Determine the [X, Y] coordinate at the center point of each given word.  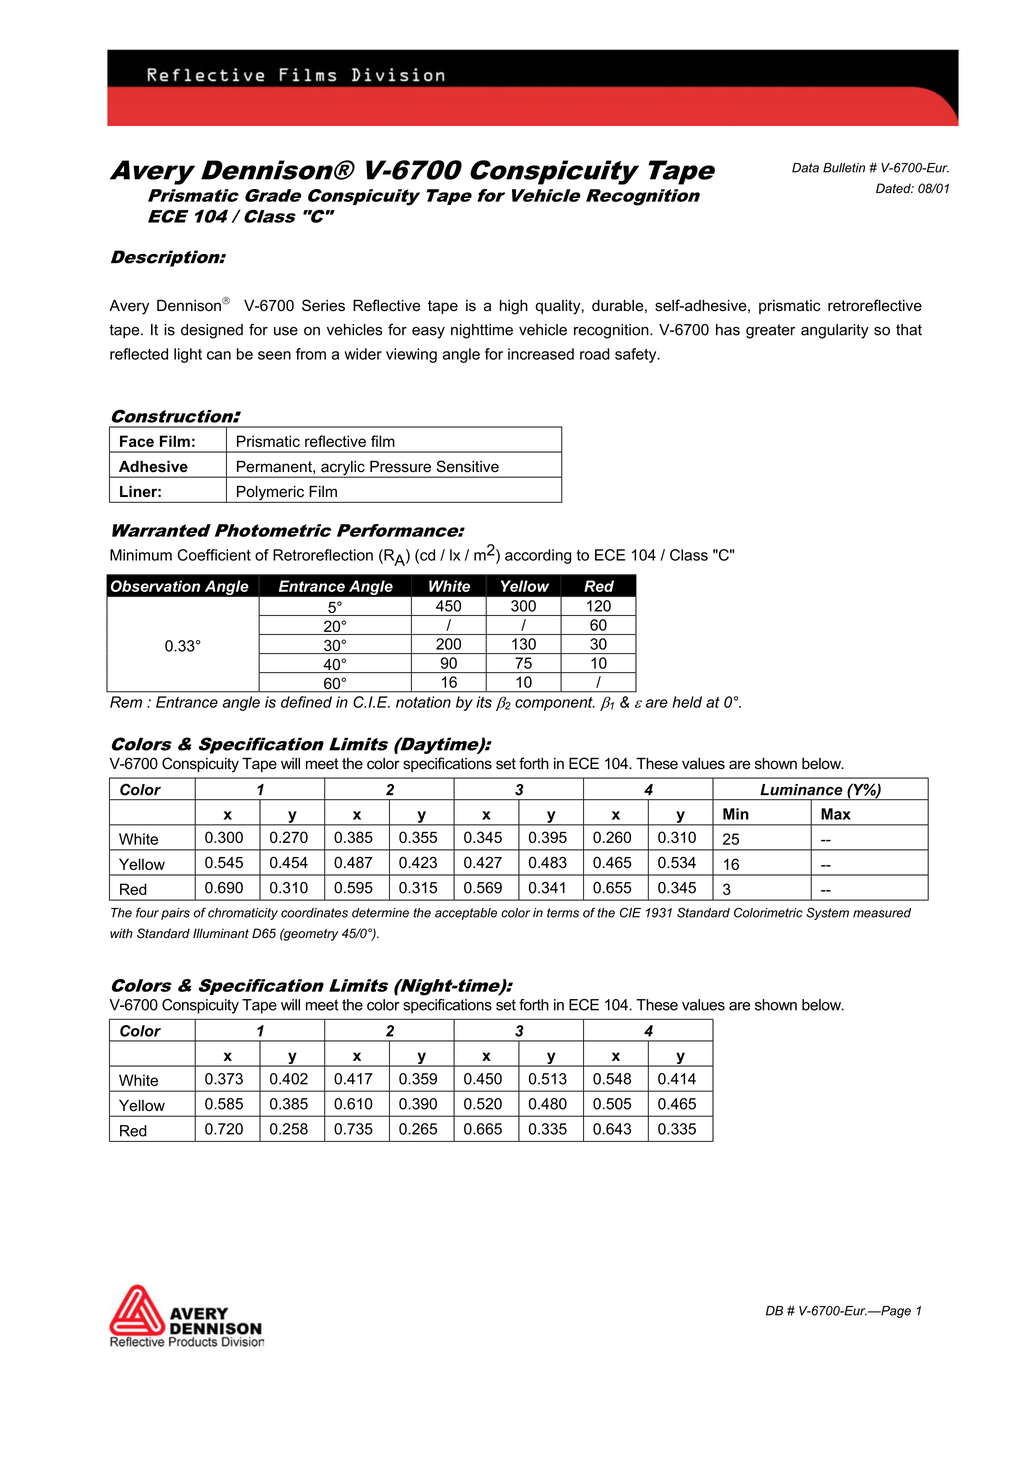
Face [137, 441]
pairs [175, 914]
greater [770, 331]
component [555, 704]
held [687, 702]
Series [323, 305]
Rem [126, 702]
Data [805, 168]
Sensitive [468, 466]
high [514, 307]
